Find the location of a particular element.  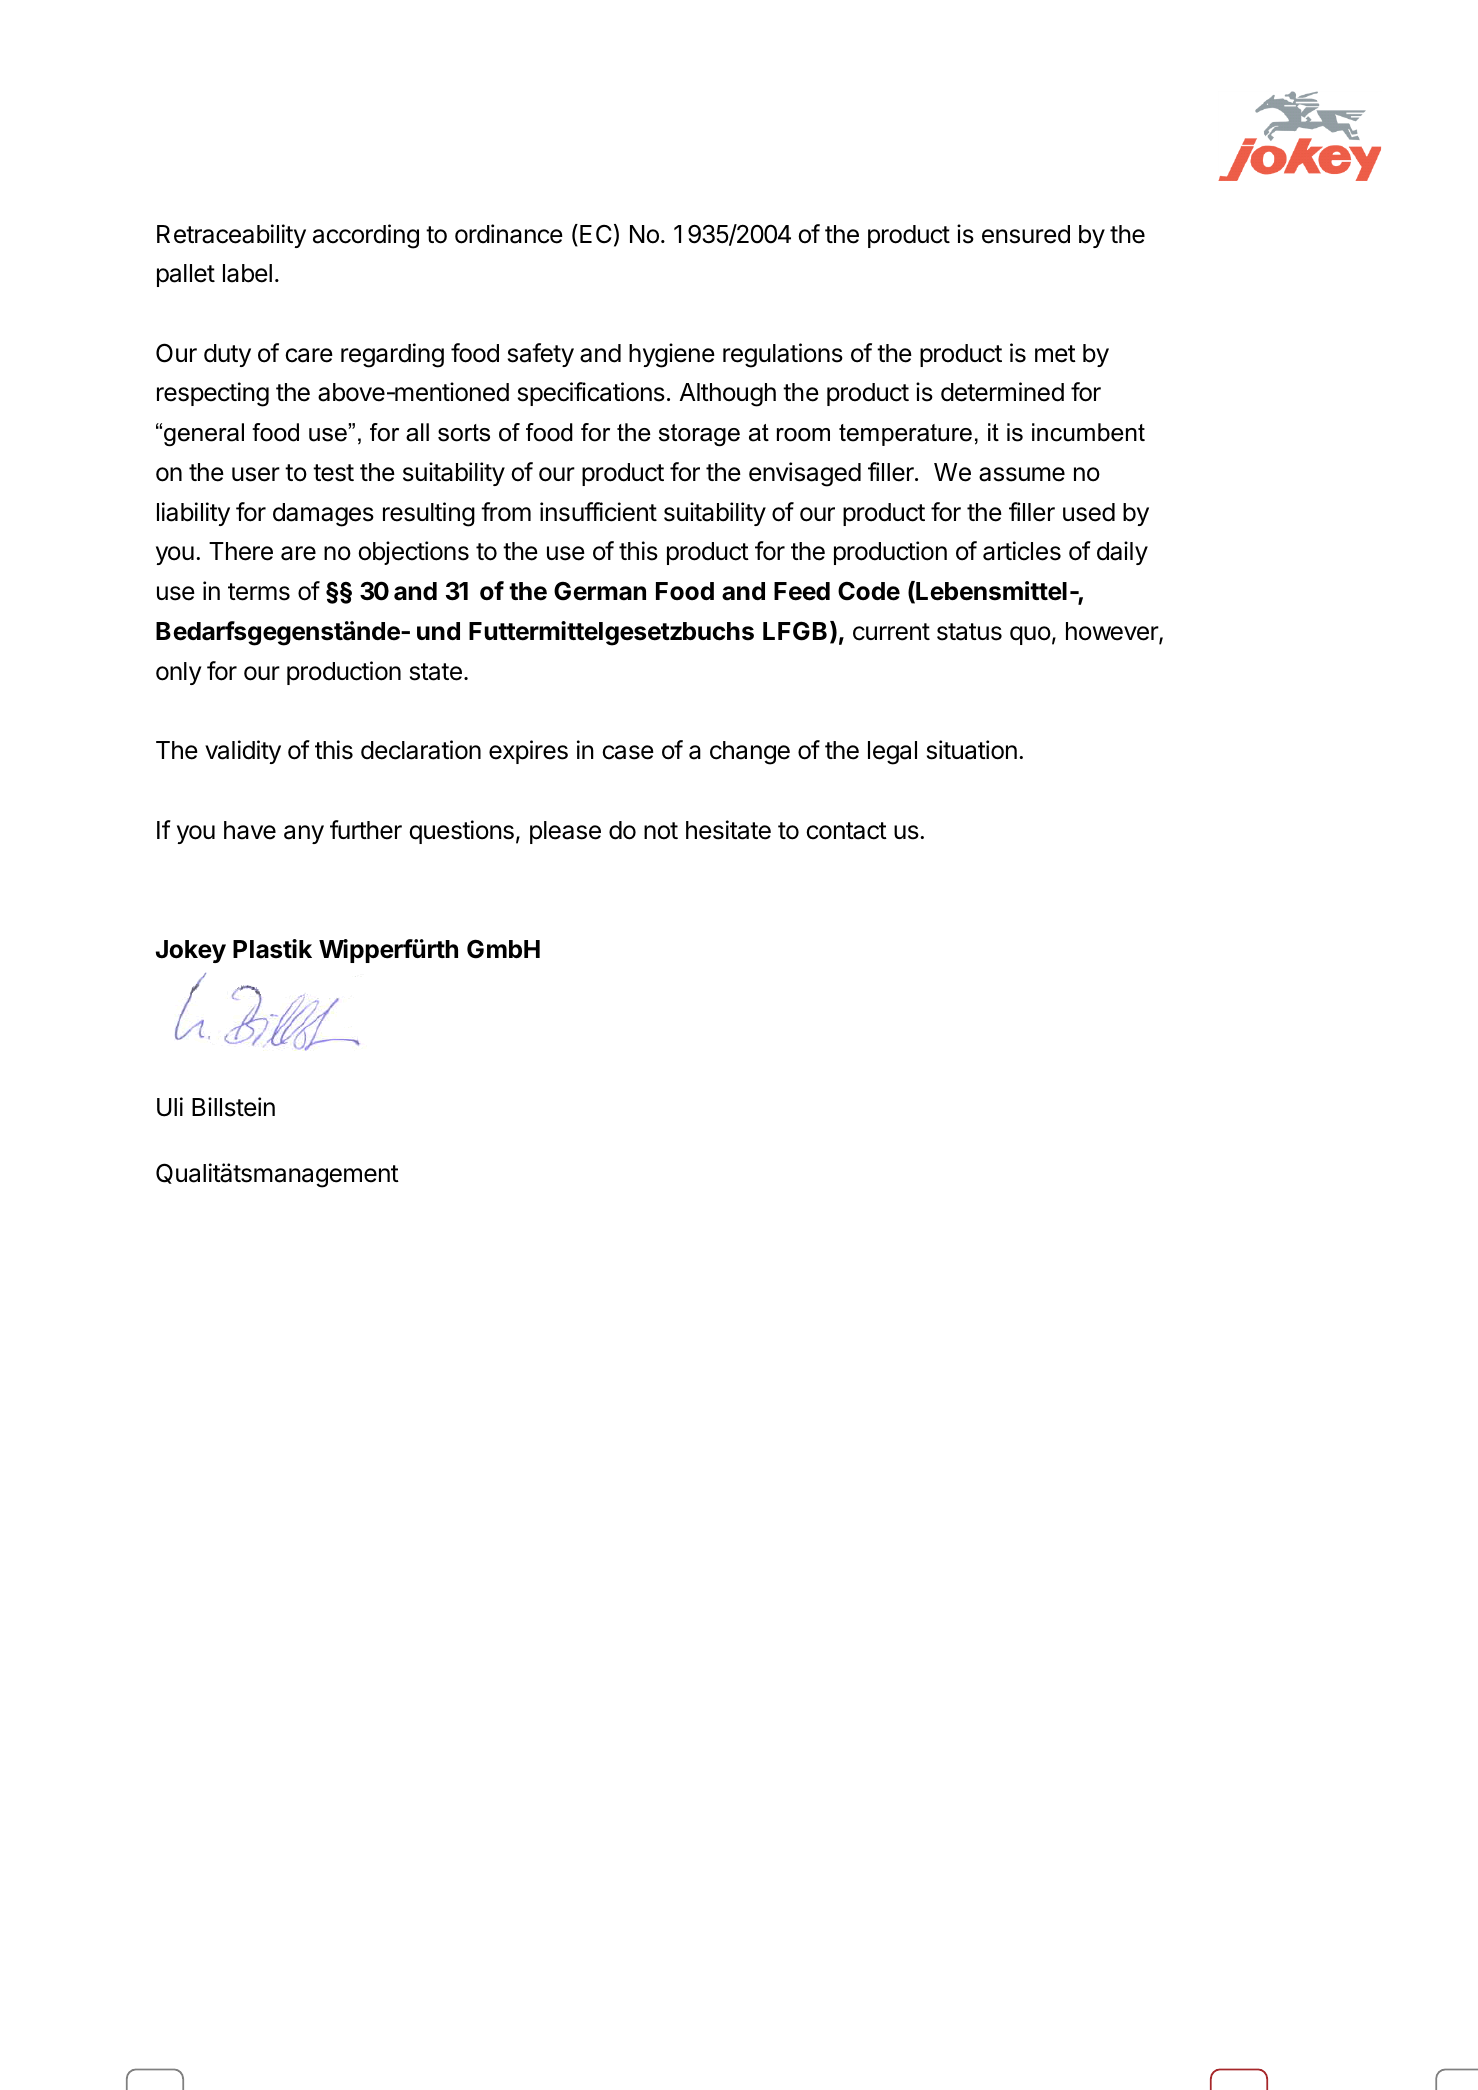

user is located at coordinates (256, 474).
